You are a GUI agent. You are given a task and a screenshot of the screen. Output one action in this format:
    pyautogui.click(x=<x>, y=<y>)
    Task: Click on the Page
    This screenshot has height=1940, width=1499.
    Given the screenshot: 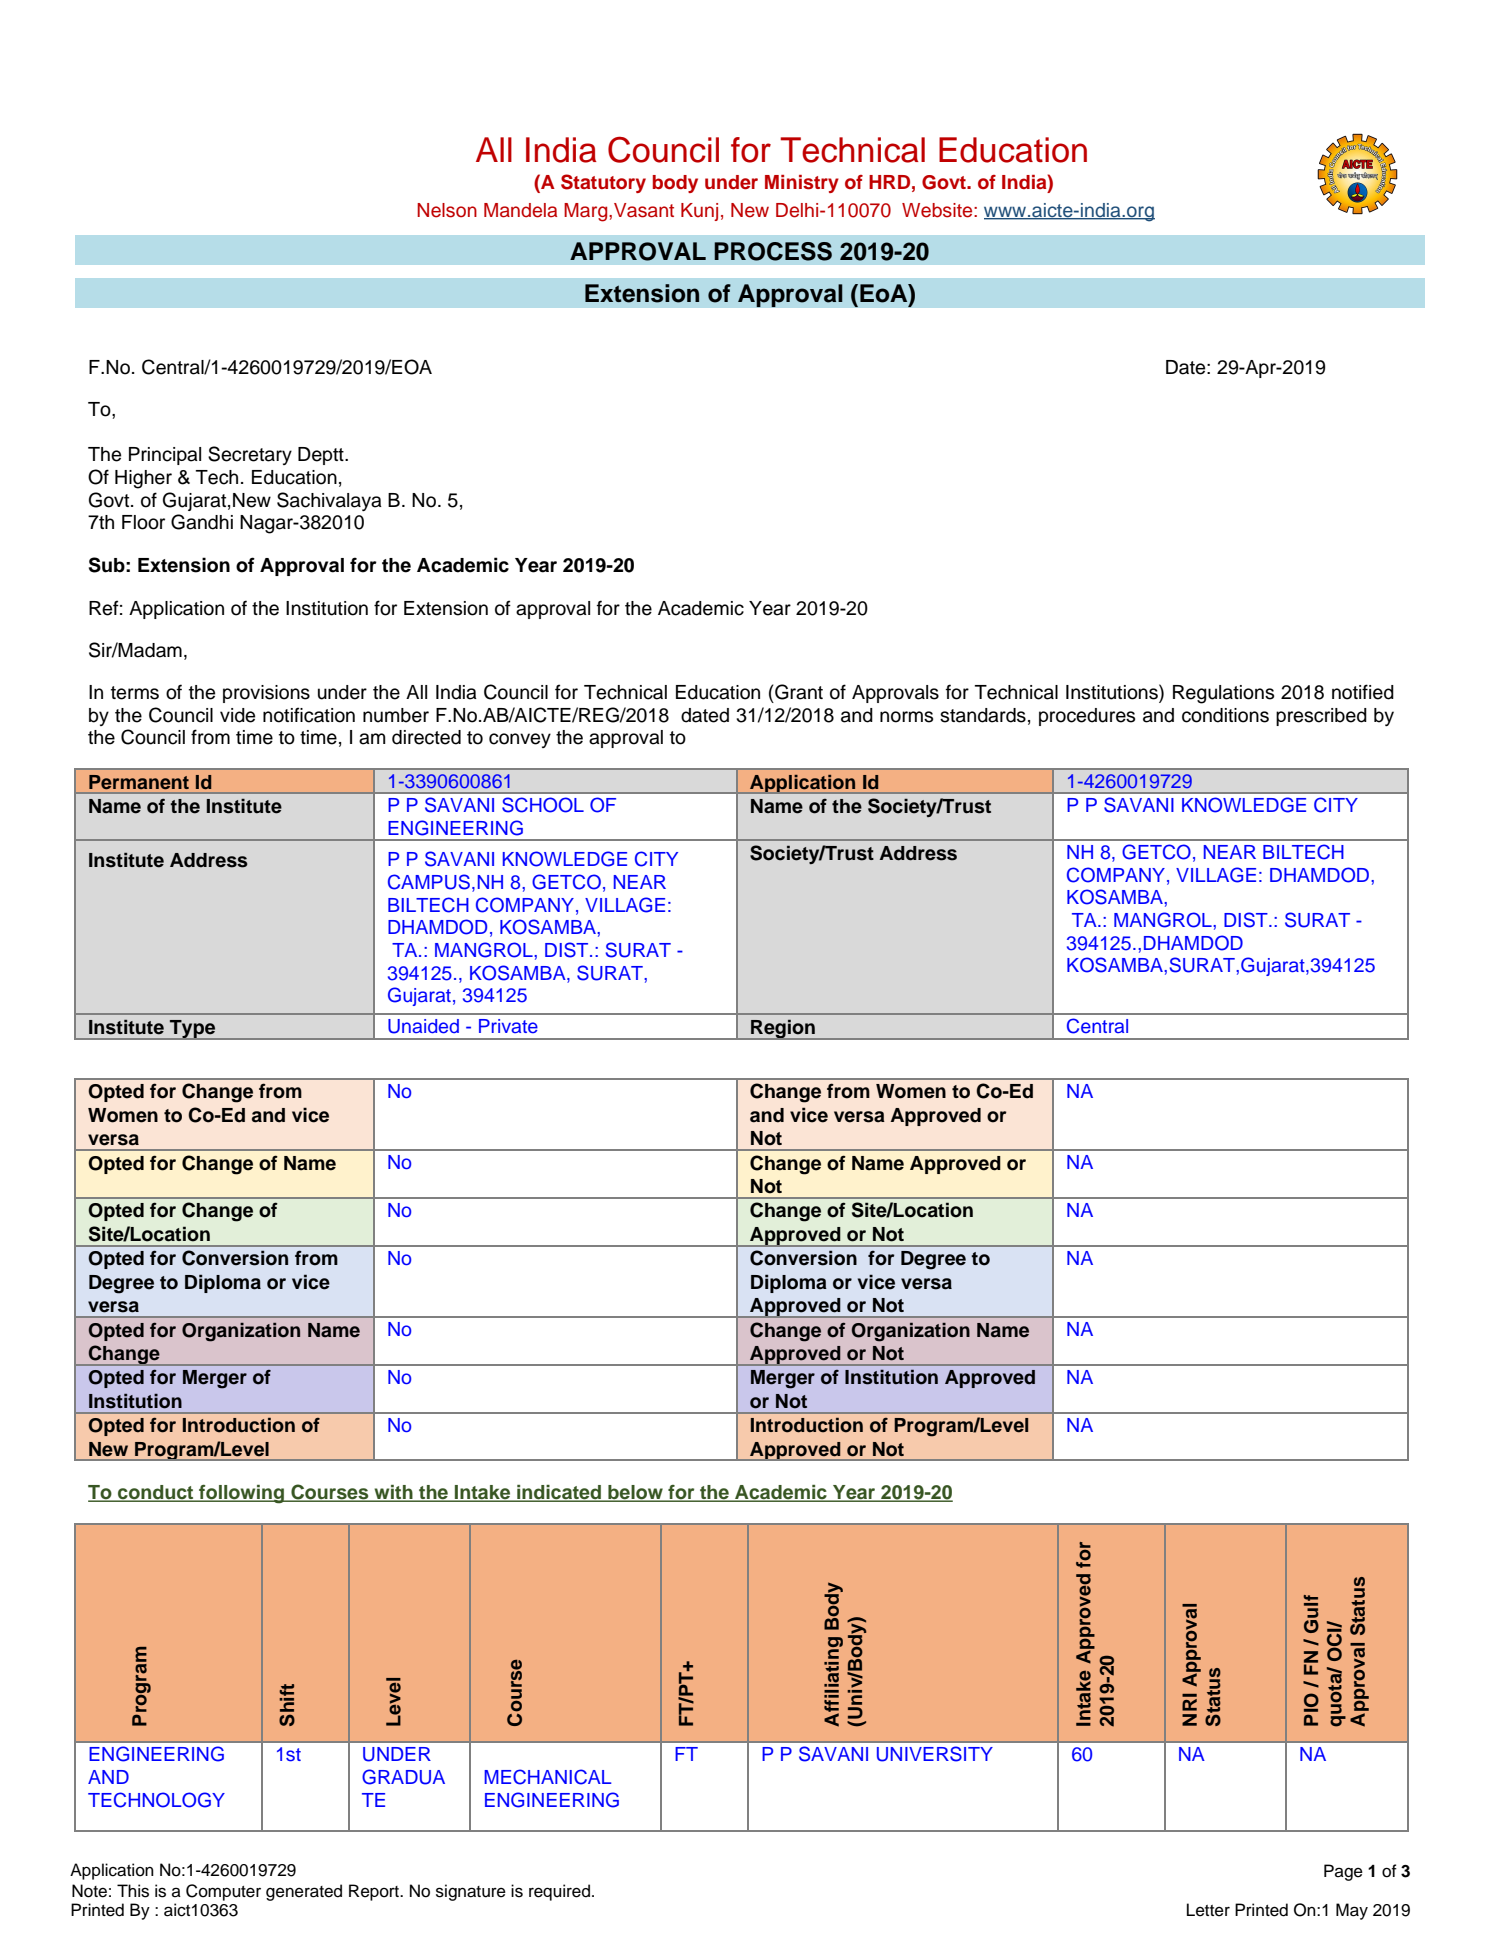 What is the action you would take?
    pyautogui.click(x=1343, y=1872)
